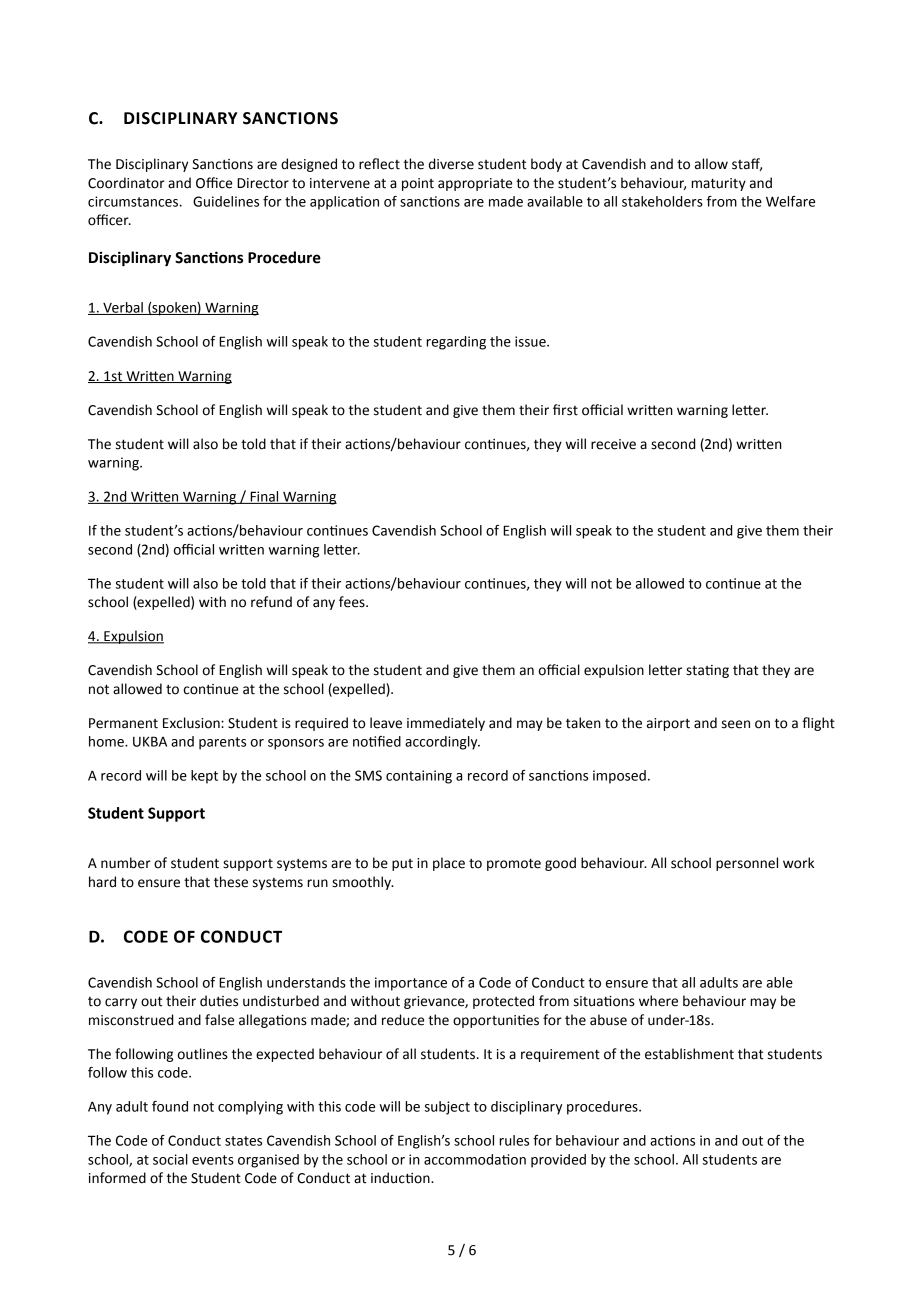 The image size is (924, 1308). Describe the element at coordinates (475, 184) in the screenshot. I see `appropriate` at that location.
